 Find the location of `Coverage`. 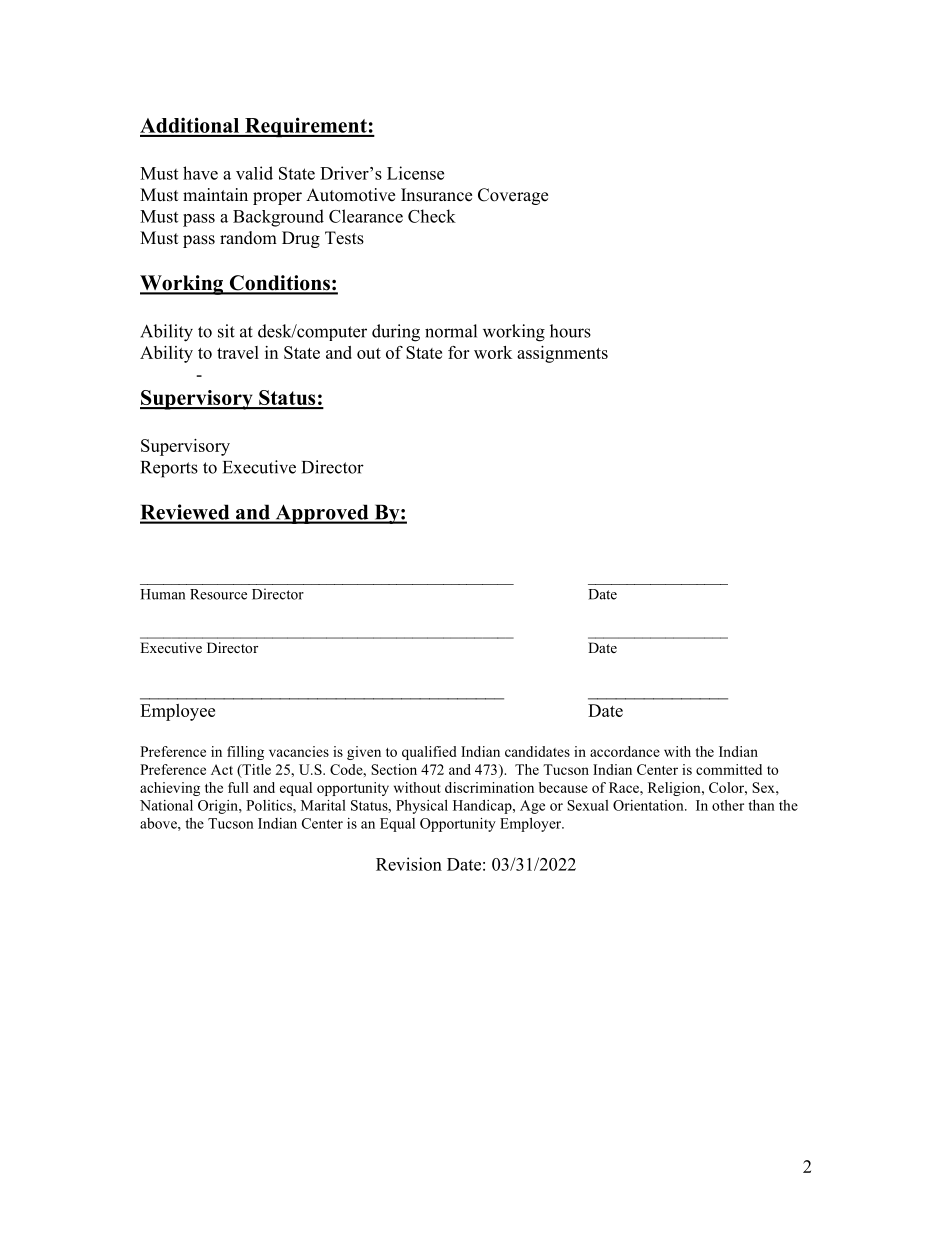

Coverage is located at coordinates (513, 196).
